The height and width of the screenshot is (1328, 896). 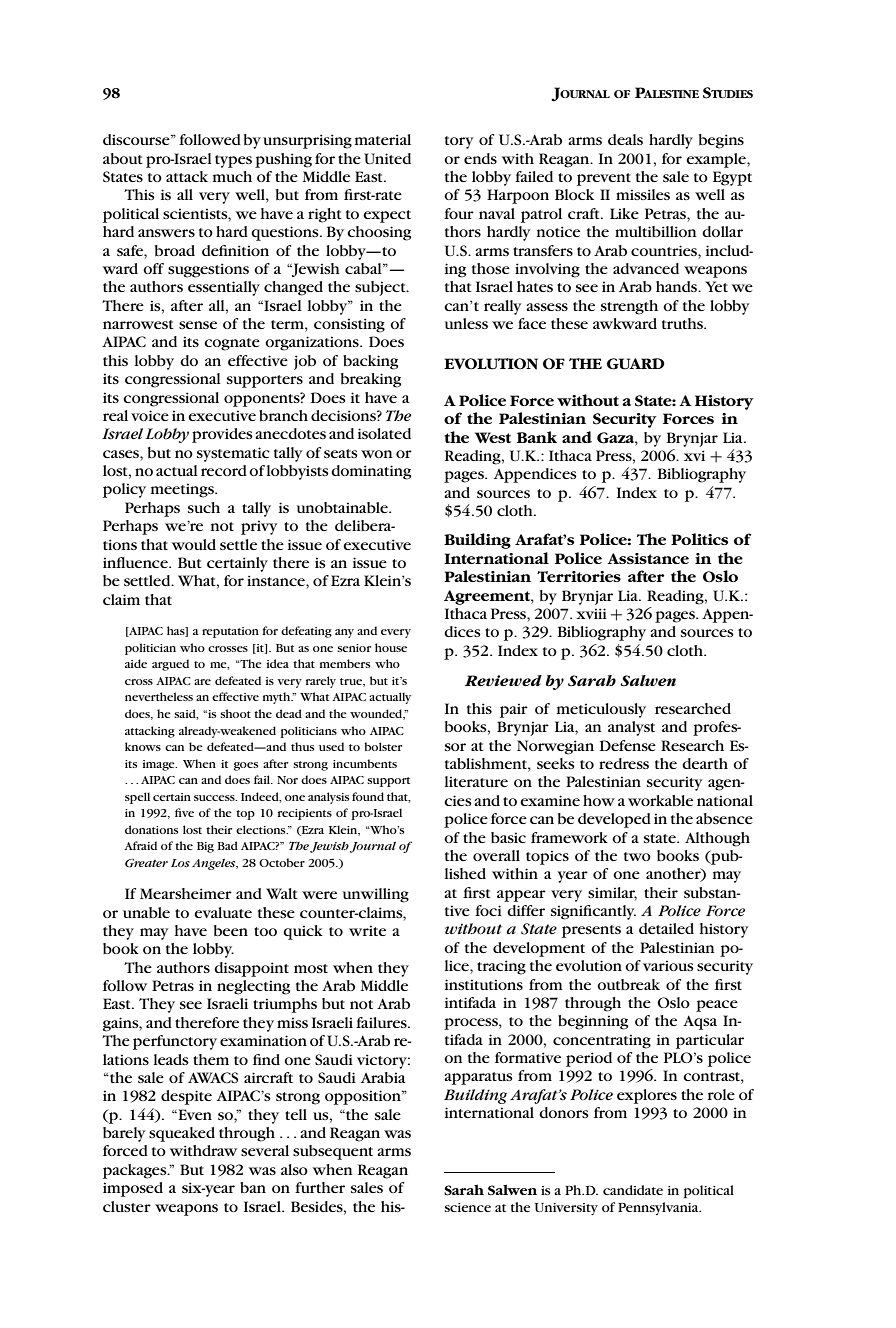 What do you see at coordinates (170, 665) in the screenshot?
I see `argued` at bounding box center [170, 665].
